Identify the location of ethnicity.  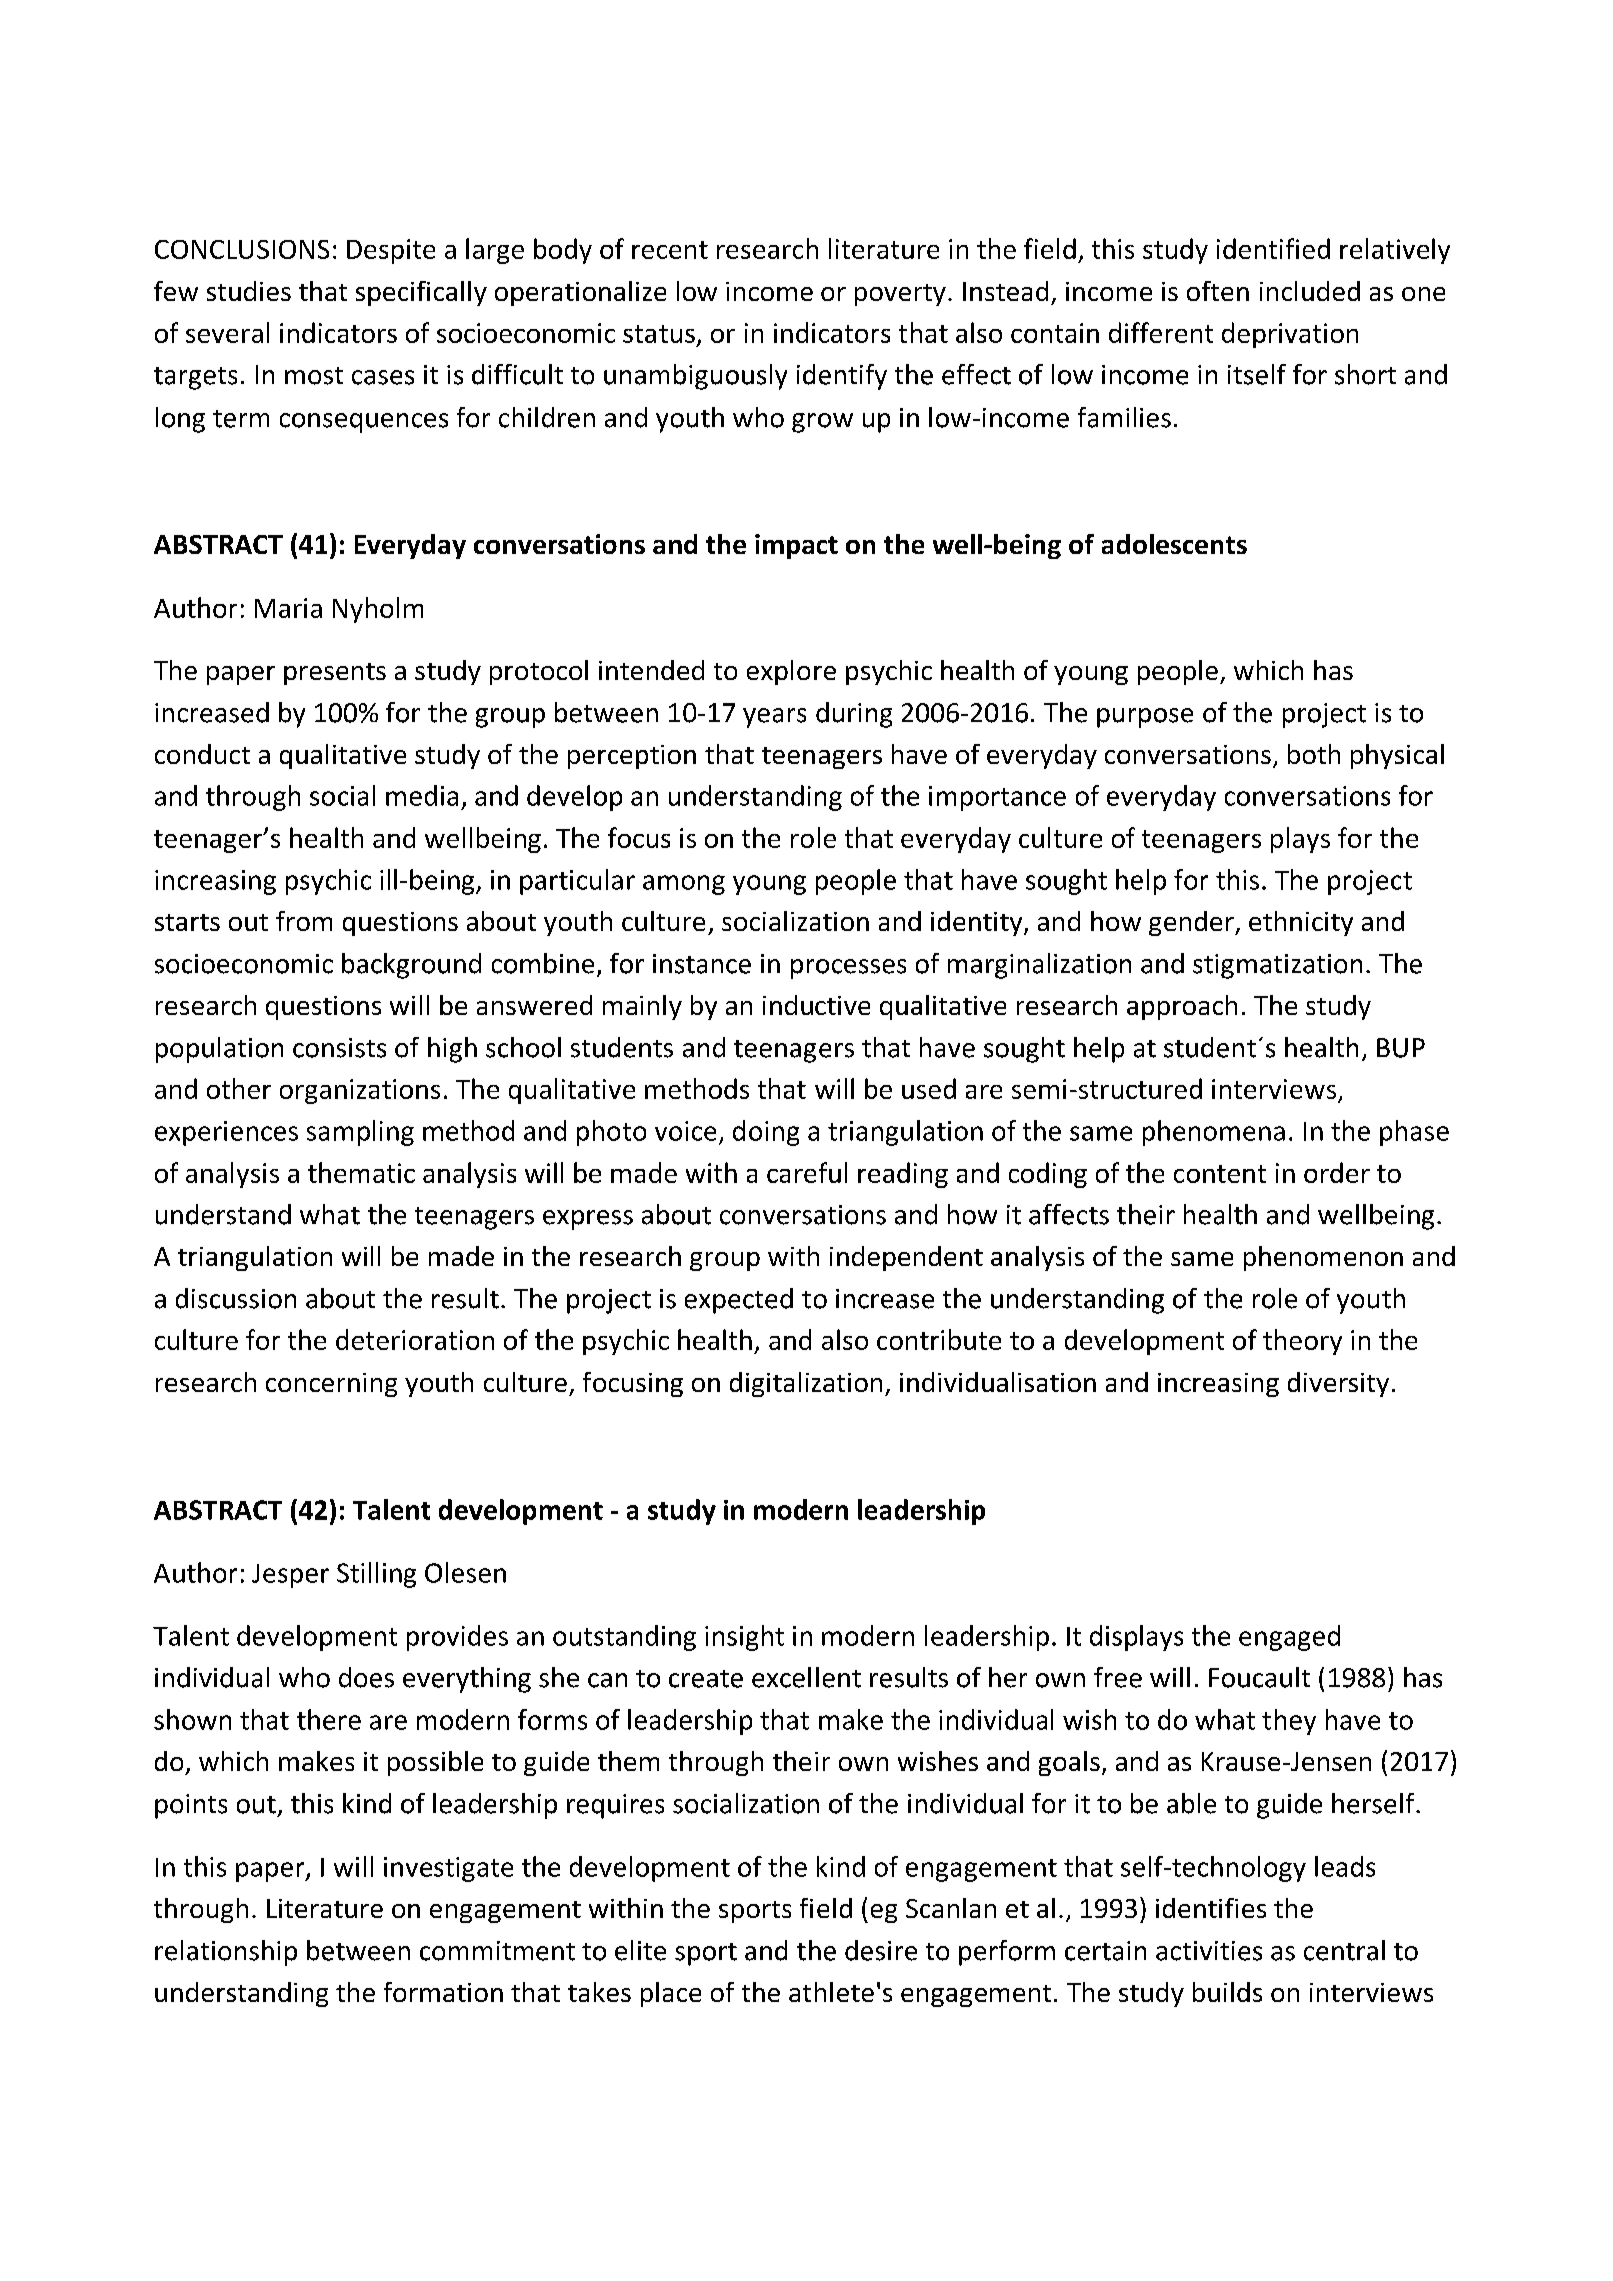
(1301, 923).
